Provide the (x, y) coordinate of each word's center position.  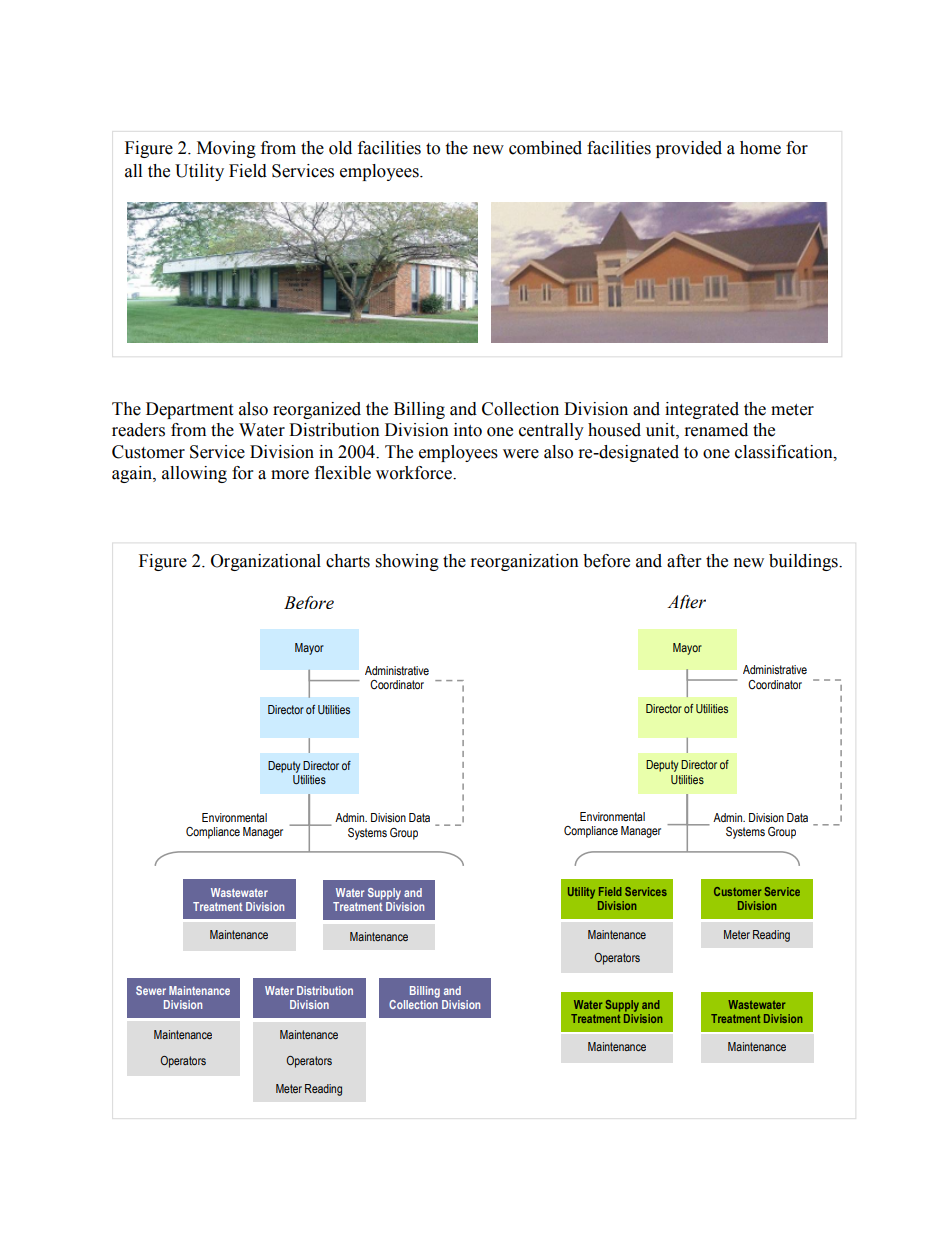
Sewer (151, 990)
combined (545, 148)
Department (189, 410)
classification (785, 452)
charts (348, 561)
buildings (804, 562)
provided (689, 149)
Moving (226, 149)
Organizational (266, 562)
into (468, 430)
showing (407, 562)
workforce (415, 473)
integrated (702, 410)
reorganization (525, 562)
